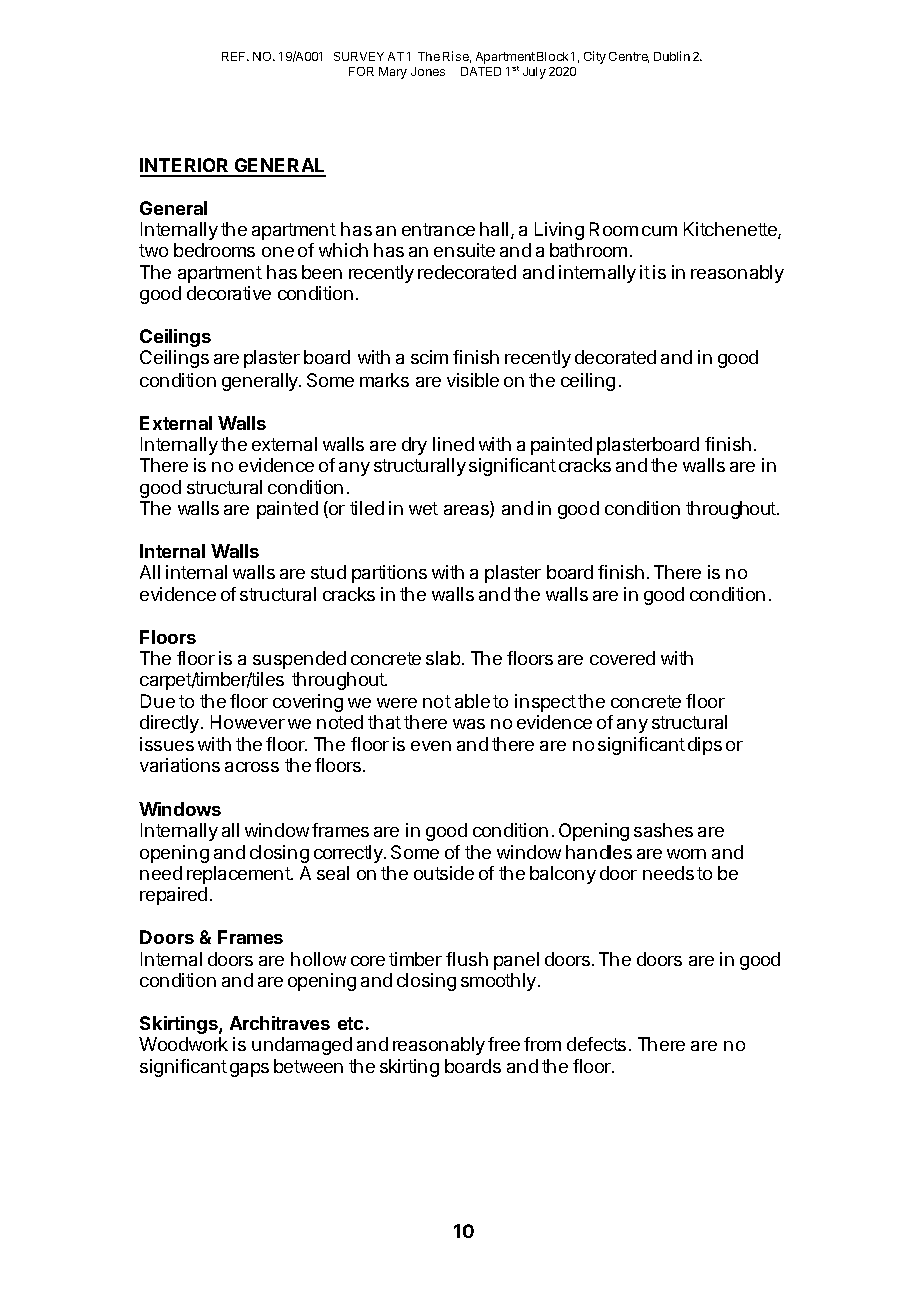 The height and width of the screenshot is (1308, 924). Describe the element at coordinates (431, 746) in the screenshot. I see `even` at that location.
